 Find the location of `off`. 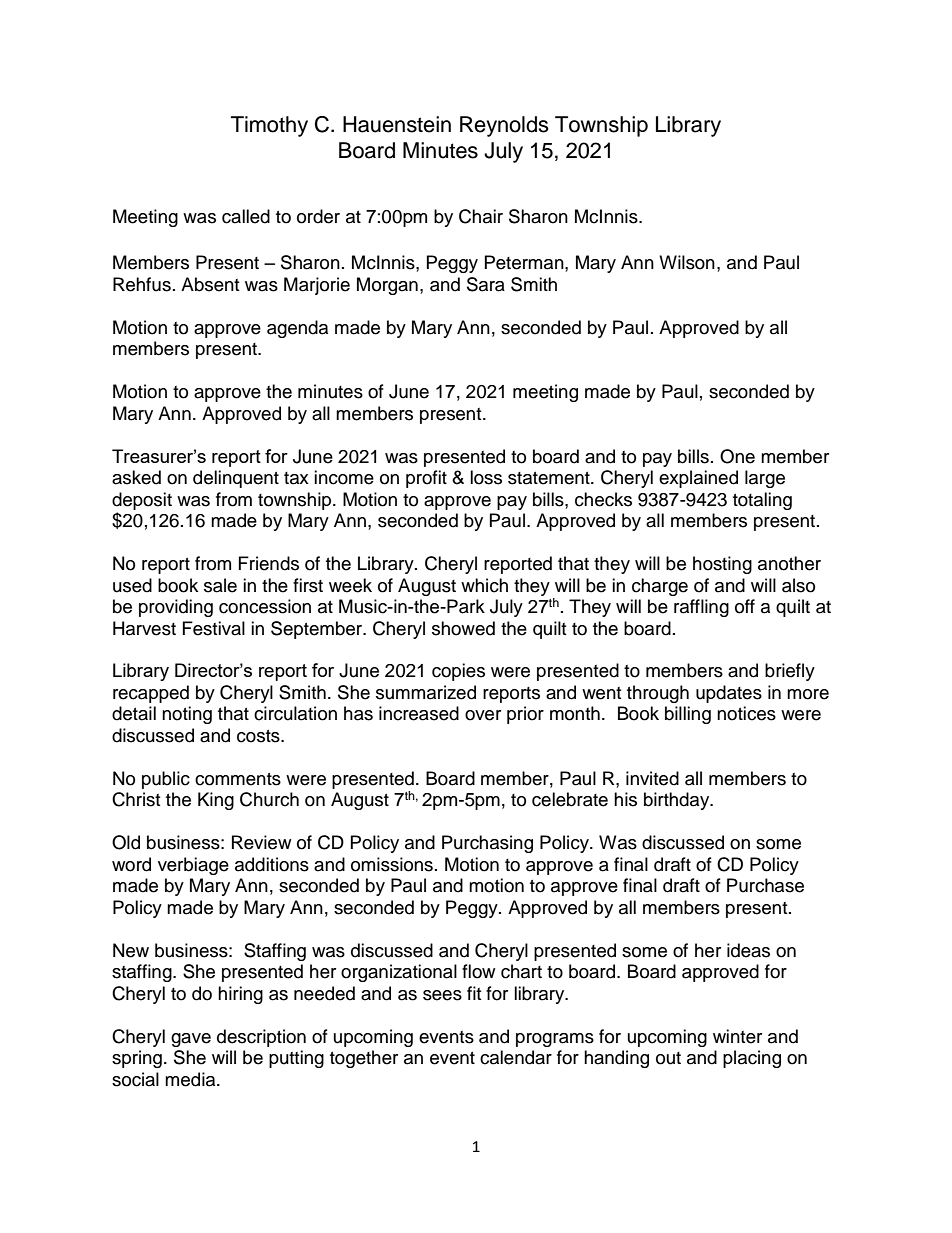

off is located at coordinates (745, 606).
